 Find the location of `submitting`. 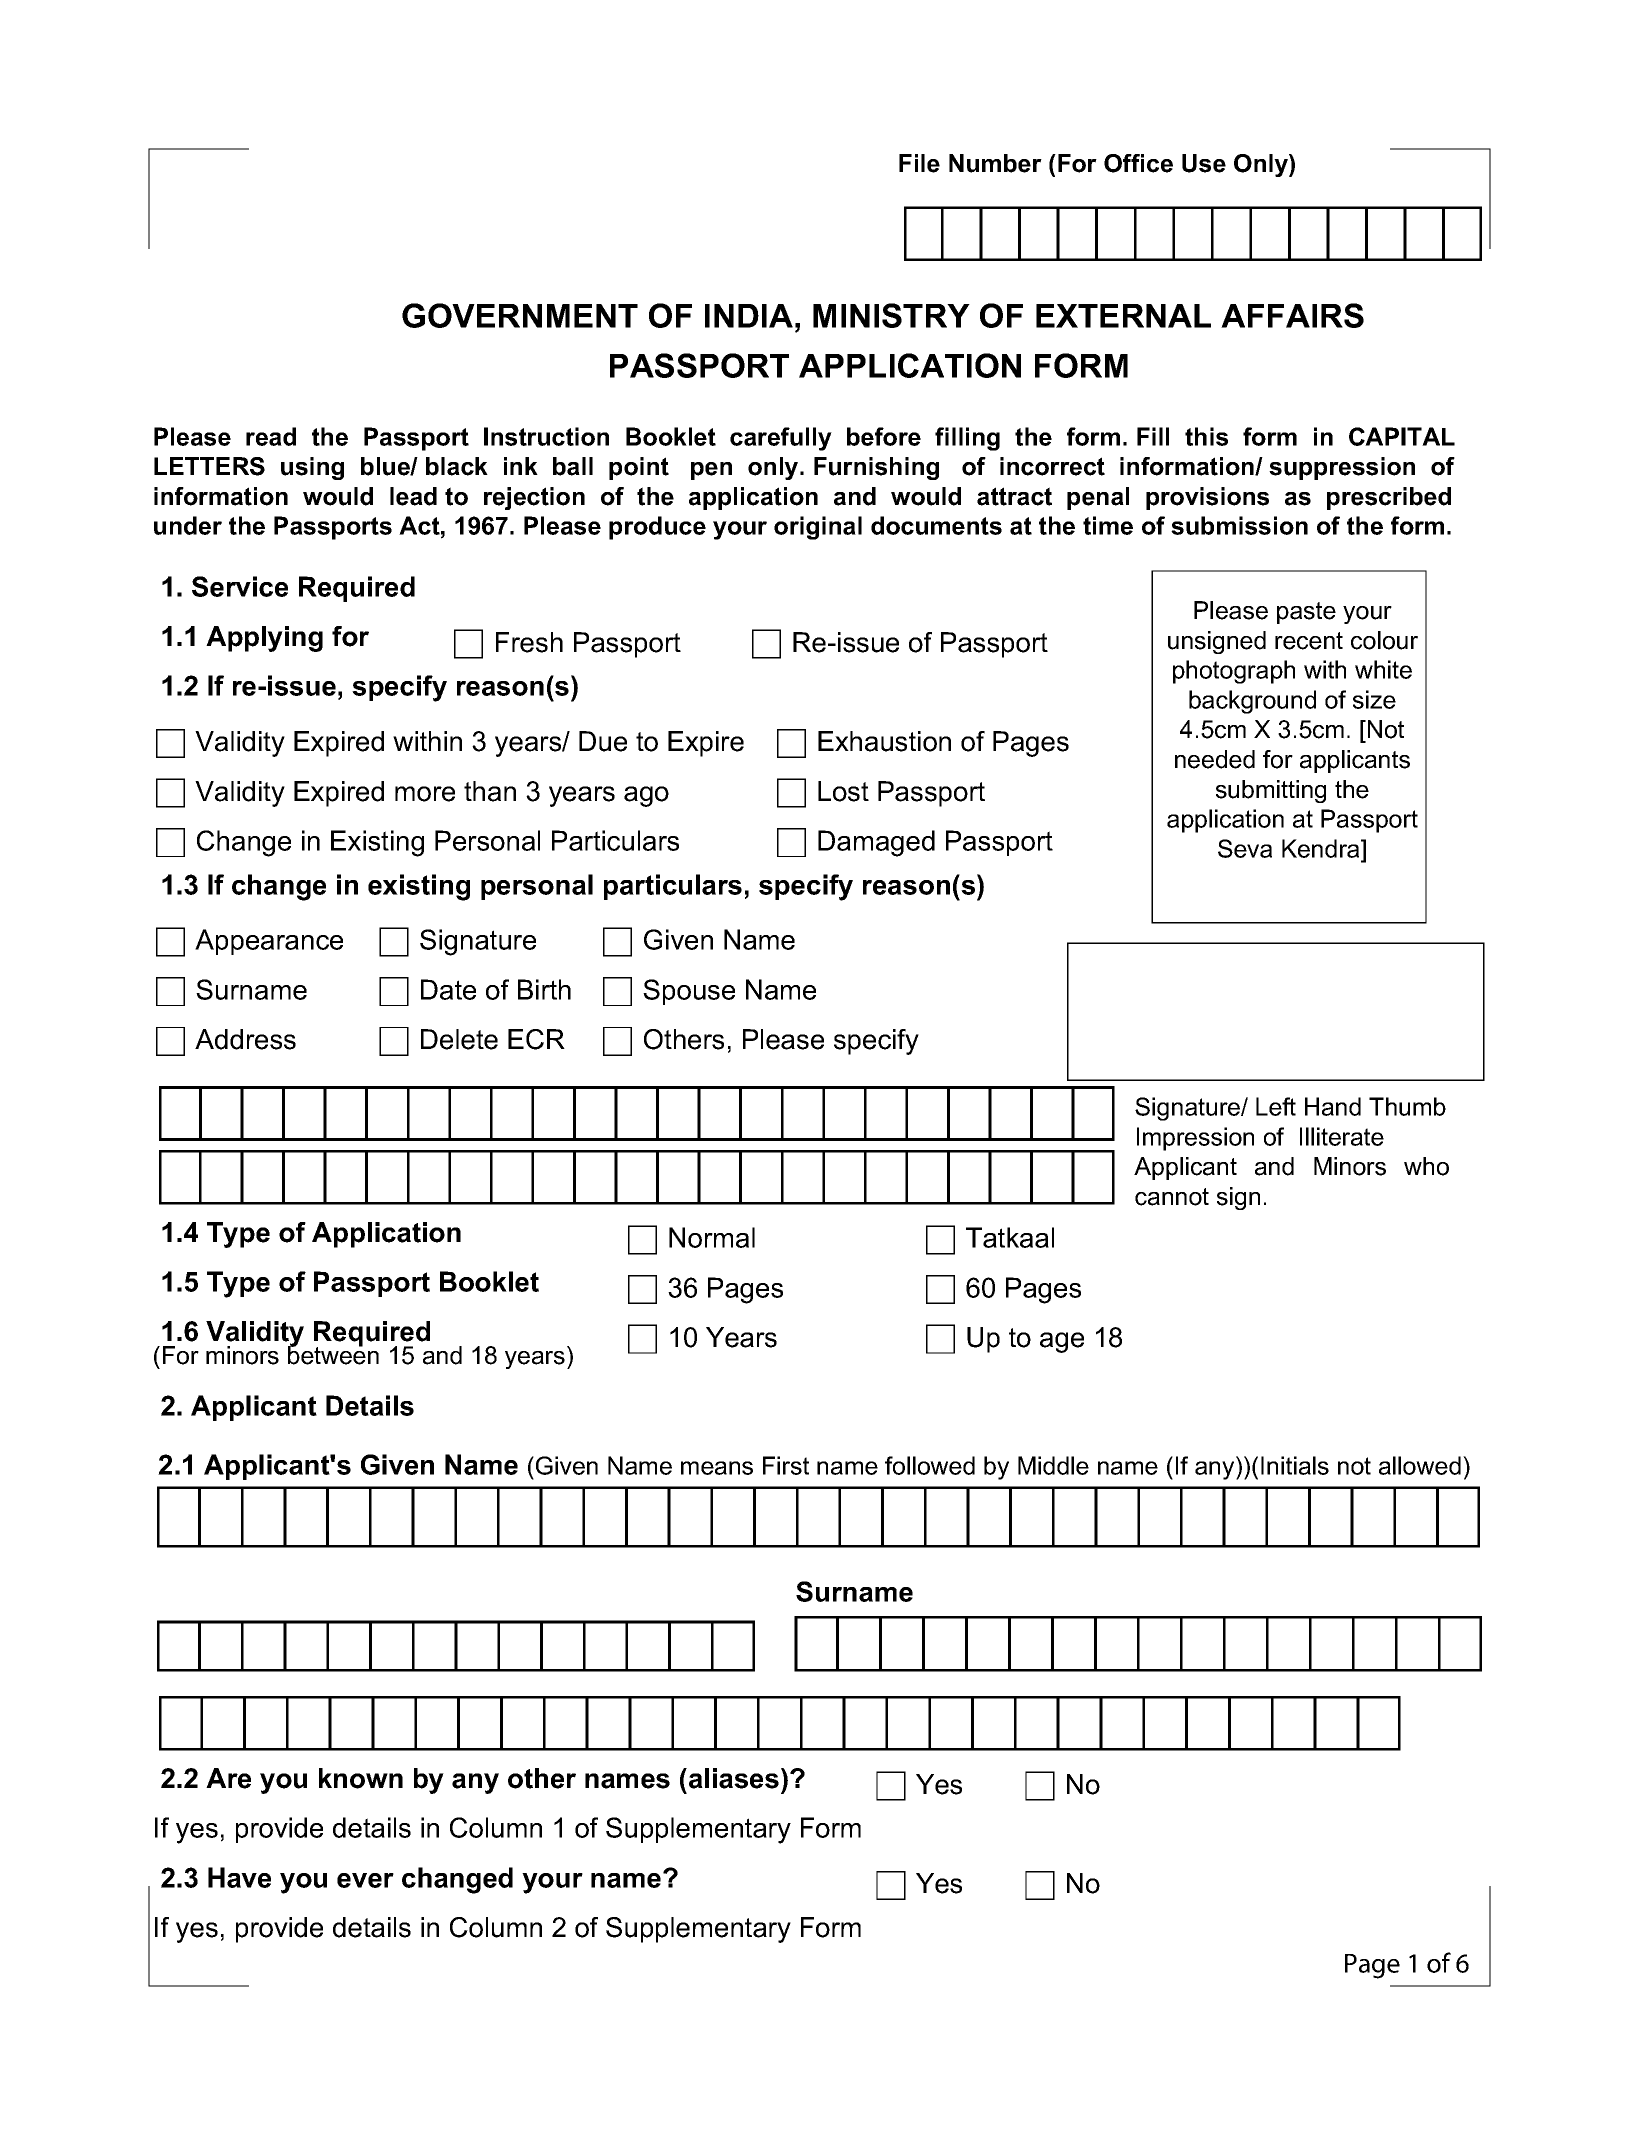

submitting is located at coordinates (1271, 791).
